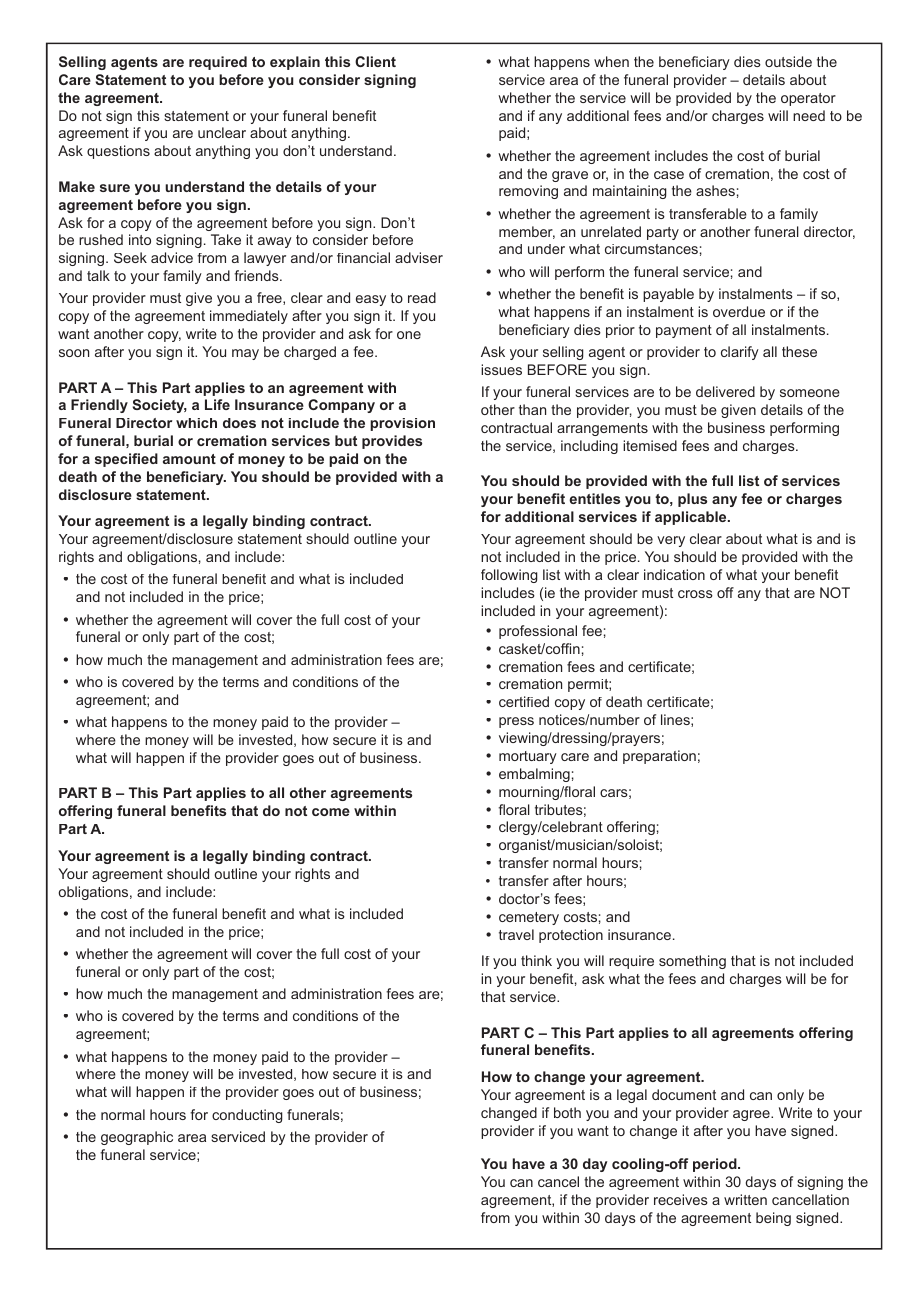  Describe the element at coordinates (137, 1138) in the screenshot. I see `geographic` at that location.
